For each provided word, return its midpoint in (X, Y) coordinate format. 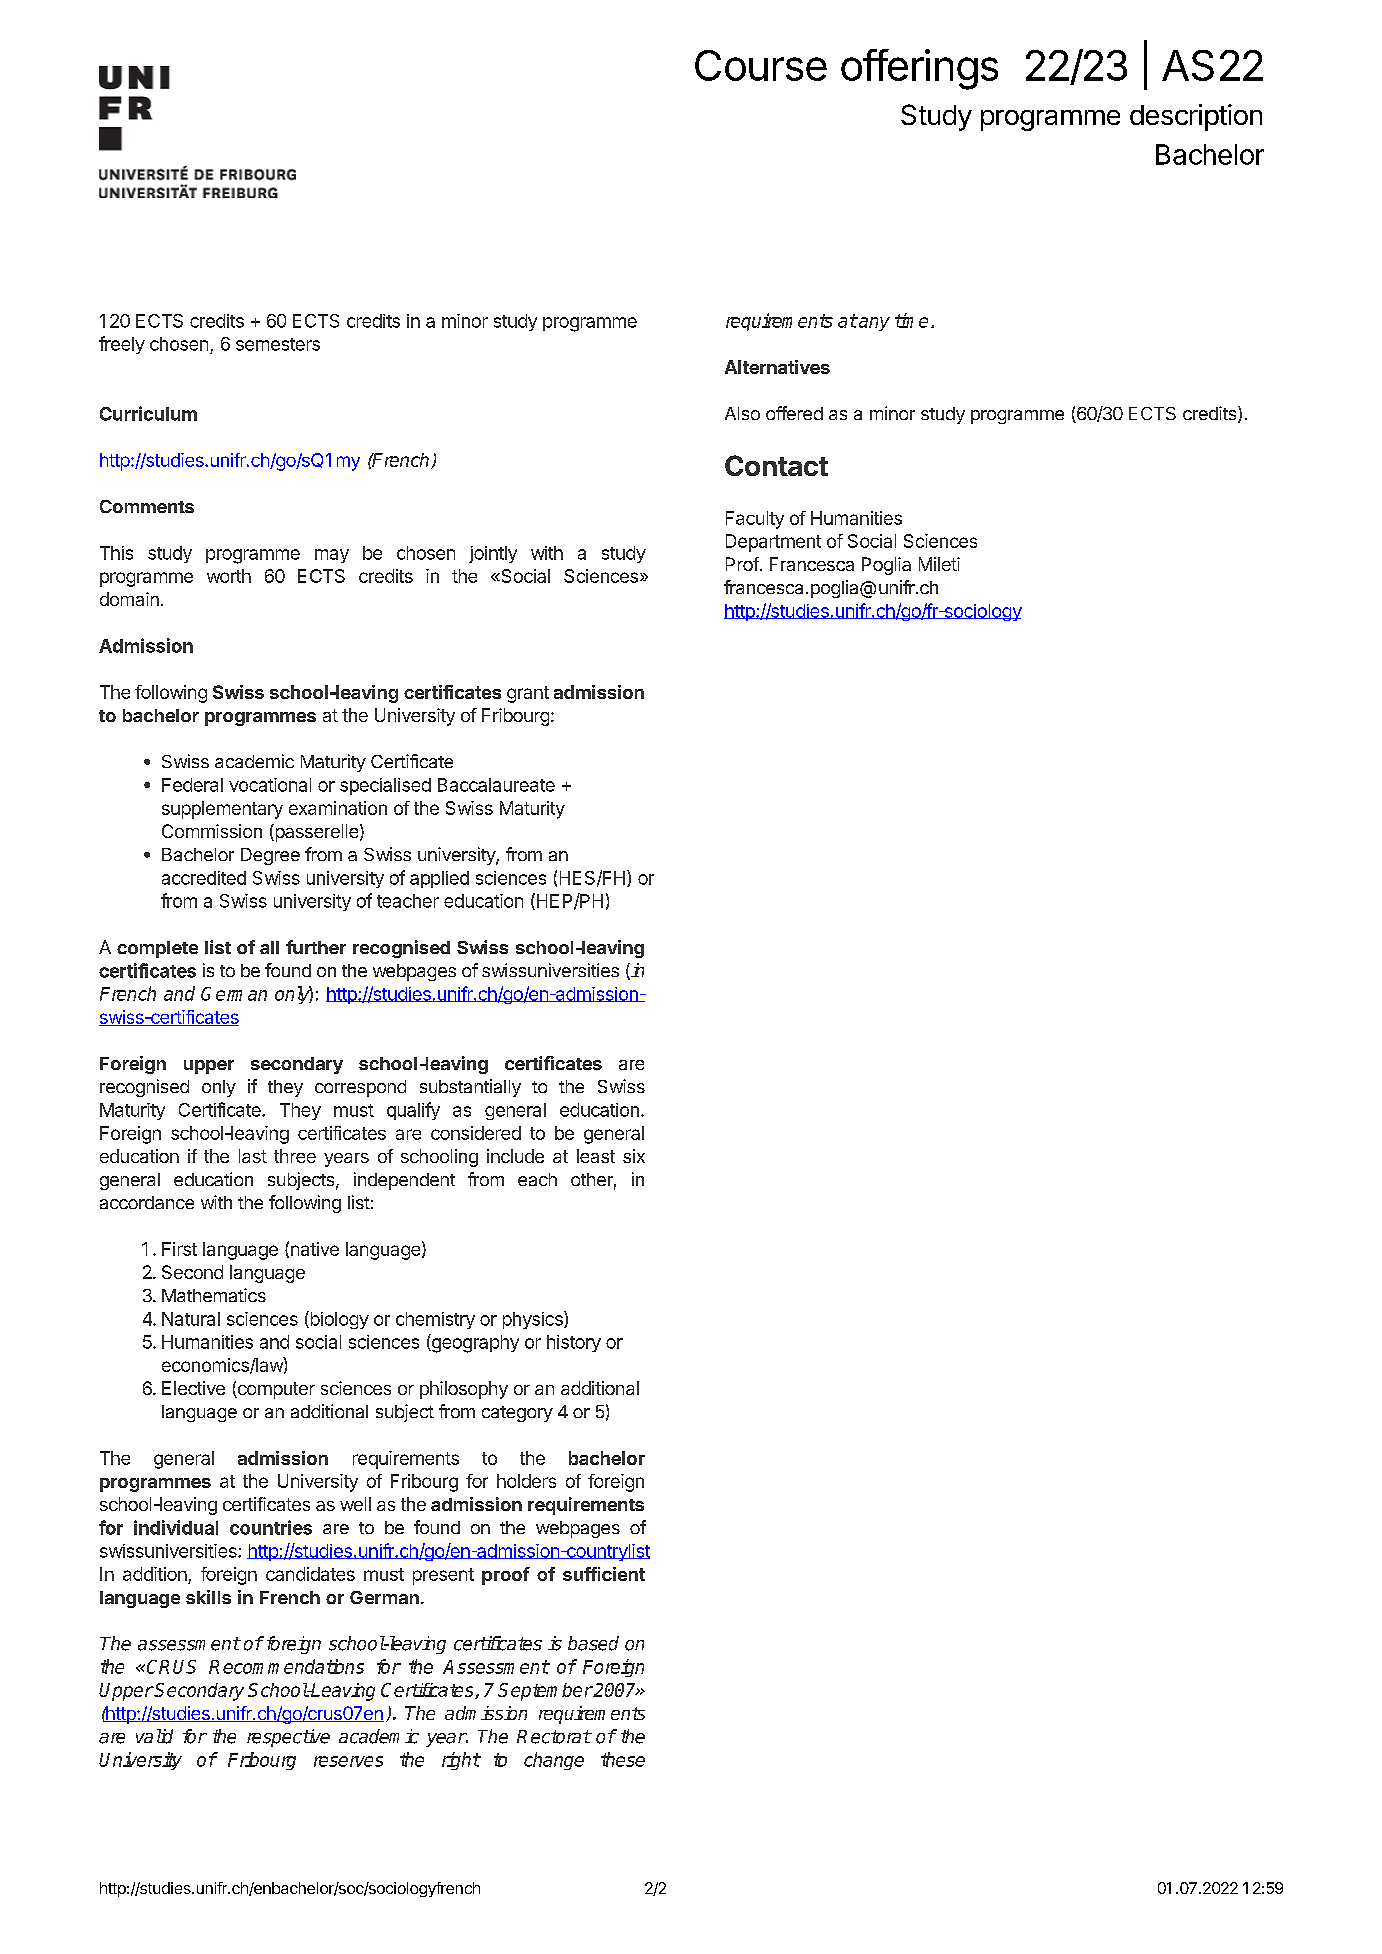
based (593, 1643)
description (1196, 117)
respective (288, 1738)
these (623, 1759)
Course (761, 65)
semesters (278, 344)
